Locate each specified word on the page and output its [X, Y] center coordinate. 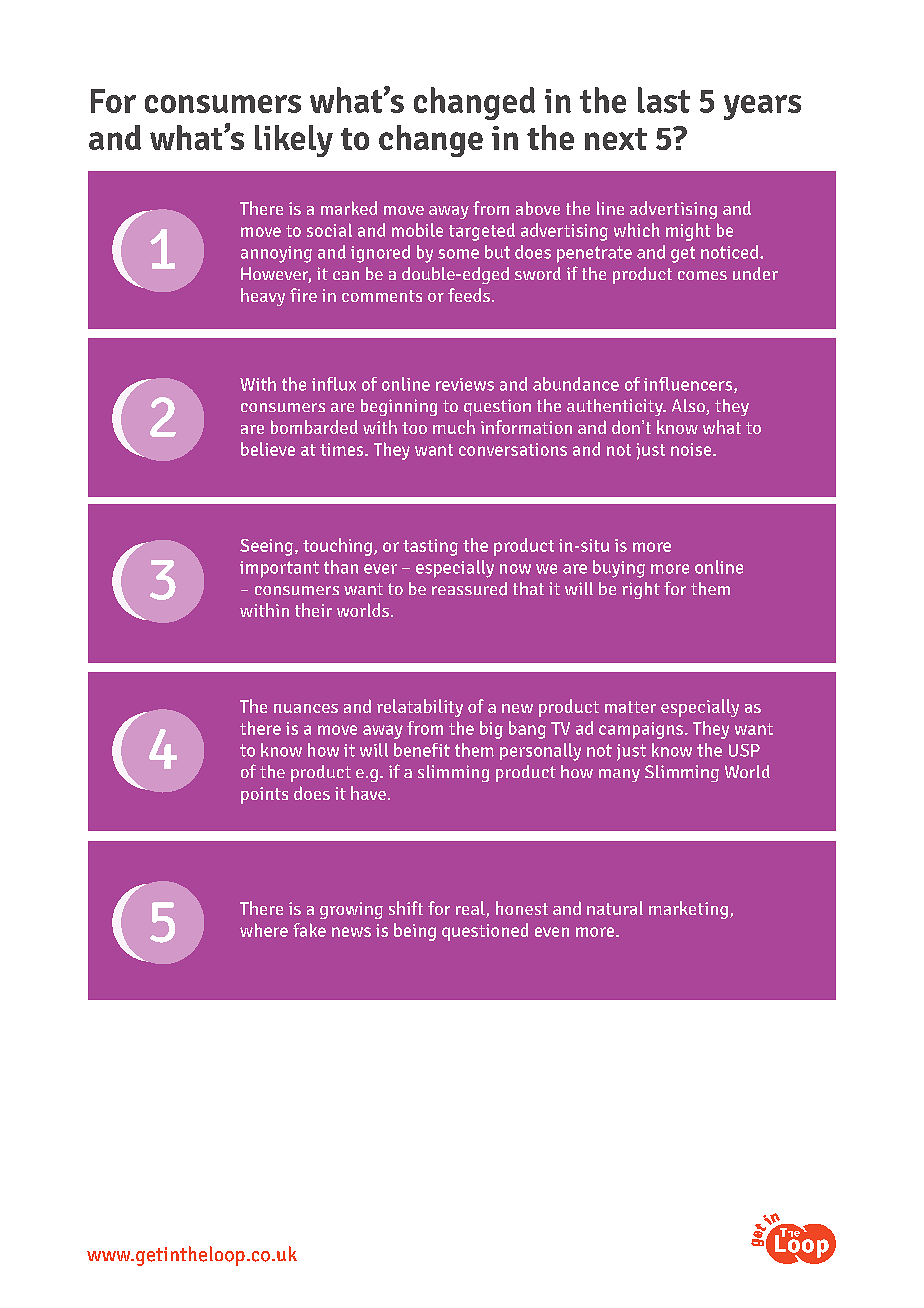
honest [522, 908]
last [664, 100]
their [313, 610]
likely [294, 141]
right [641, 590]
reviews [465, 384]
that [528, 588]
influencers [689, 385]
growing [351, 910]
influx [334, 384]
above [538, 208]
